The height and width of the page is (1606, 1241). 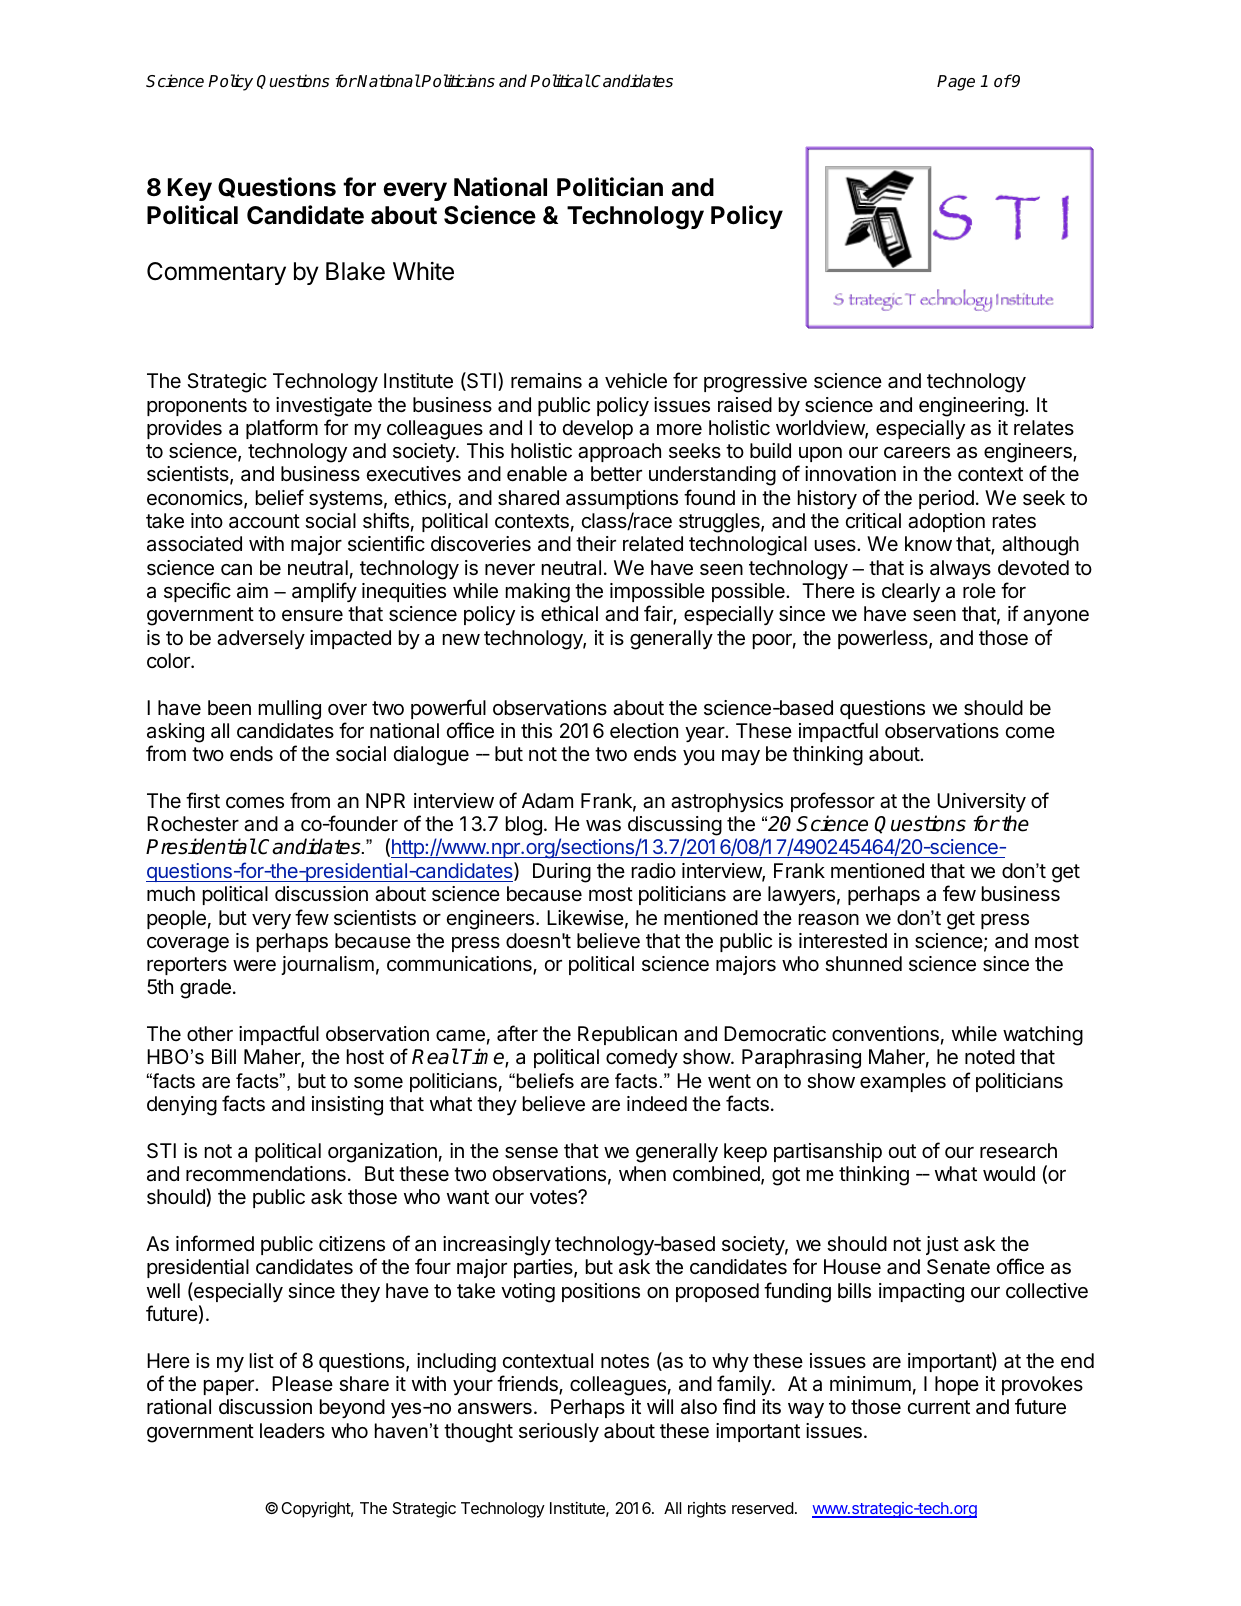 What do you see at coordinates (203, 800) in the page?
I see `first` at bounding box center [203, 800].
